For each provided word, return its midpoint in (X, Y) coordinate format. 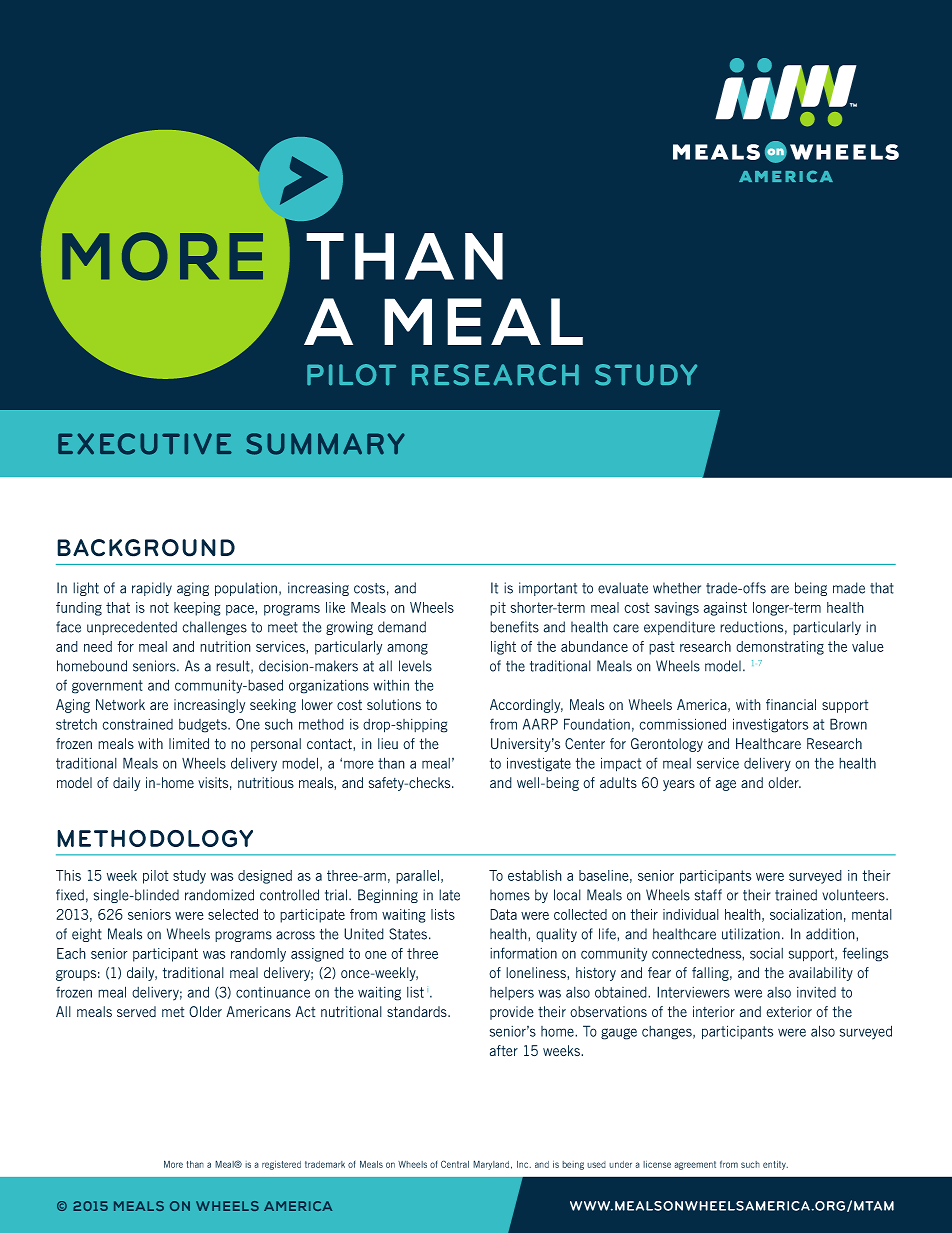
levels (415, 666)
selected (233, 914)
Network (120, 704)
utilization (751, 934)
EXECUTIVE (145, 444)
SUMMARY (325, 444)
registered (281, 1165)
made (849, 588)
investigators (770, 725)
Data (503, 914)
